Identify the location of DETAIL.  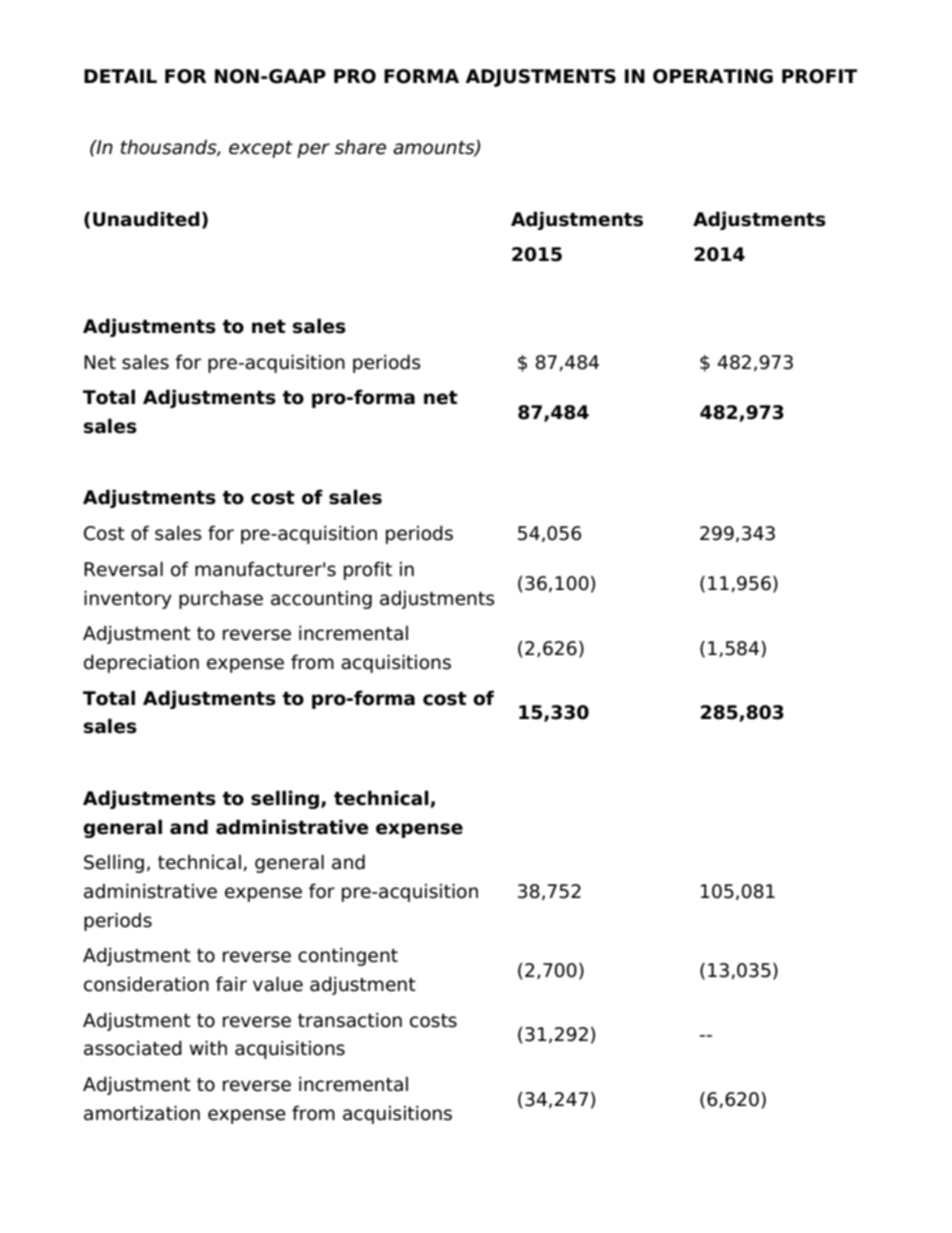
(120, 76).
